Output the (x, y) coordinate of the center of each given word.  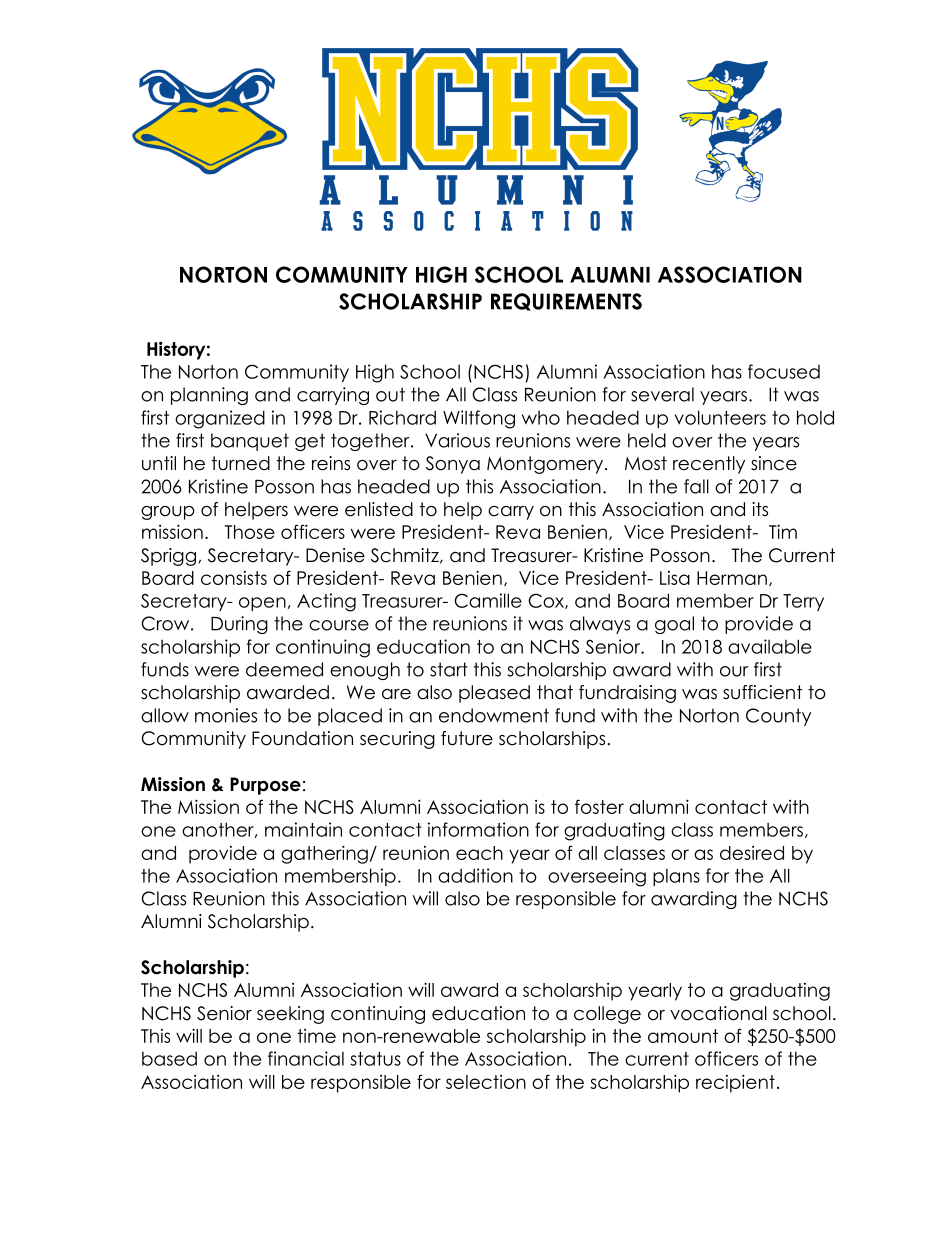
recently (709, 465)
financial (306, 1058)
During (239, 625)
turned (241, 463)
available (770, 646)
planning (209, 396)
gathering (324, 854)
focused (784, 371)
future (467, 738)
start (449, 669)
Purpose (265, 786)
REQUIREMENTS (566, 302)
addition (475, 875)
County (778, 717)
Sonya (453, 465)
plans (676, 877)
